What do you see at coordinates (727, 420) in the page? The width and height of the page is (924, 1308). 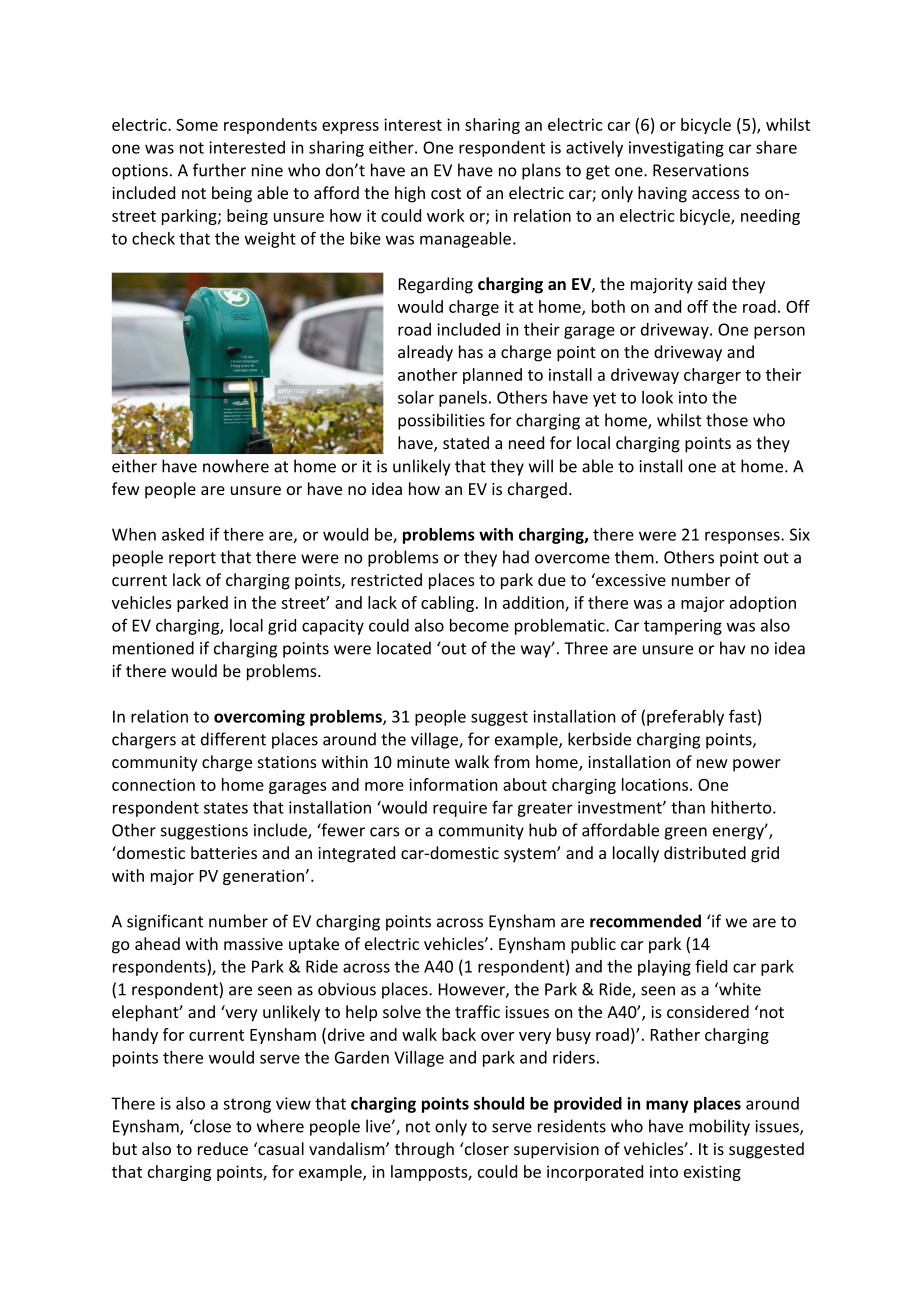 I see `those` at bounding box center [727, 420].
